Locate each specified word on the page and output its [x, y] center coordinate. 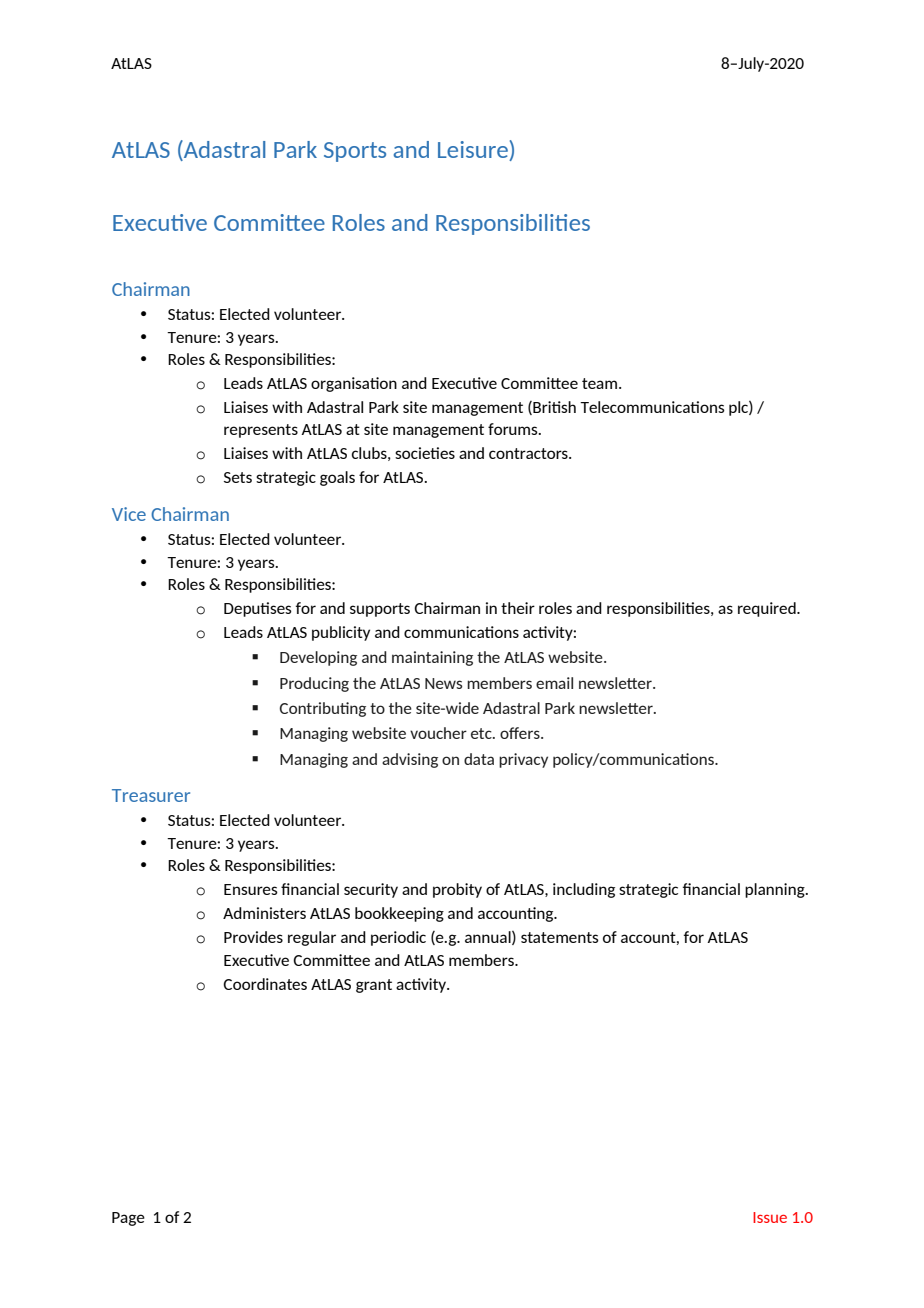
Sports [355, 152]
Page [128, 1219]
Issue [770, 1217]
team [599, 383]
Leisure [473, 149]
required [768, 609]
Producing [314, 684]
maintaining [432, 658]
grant [374, 986]
